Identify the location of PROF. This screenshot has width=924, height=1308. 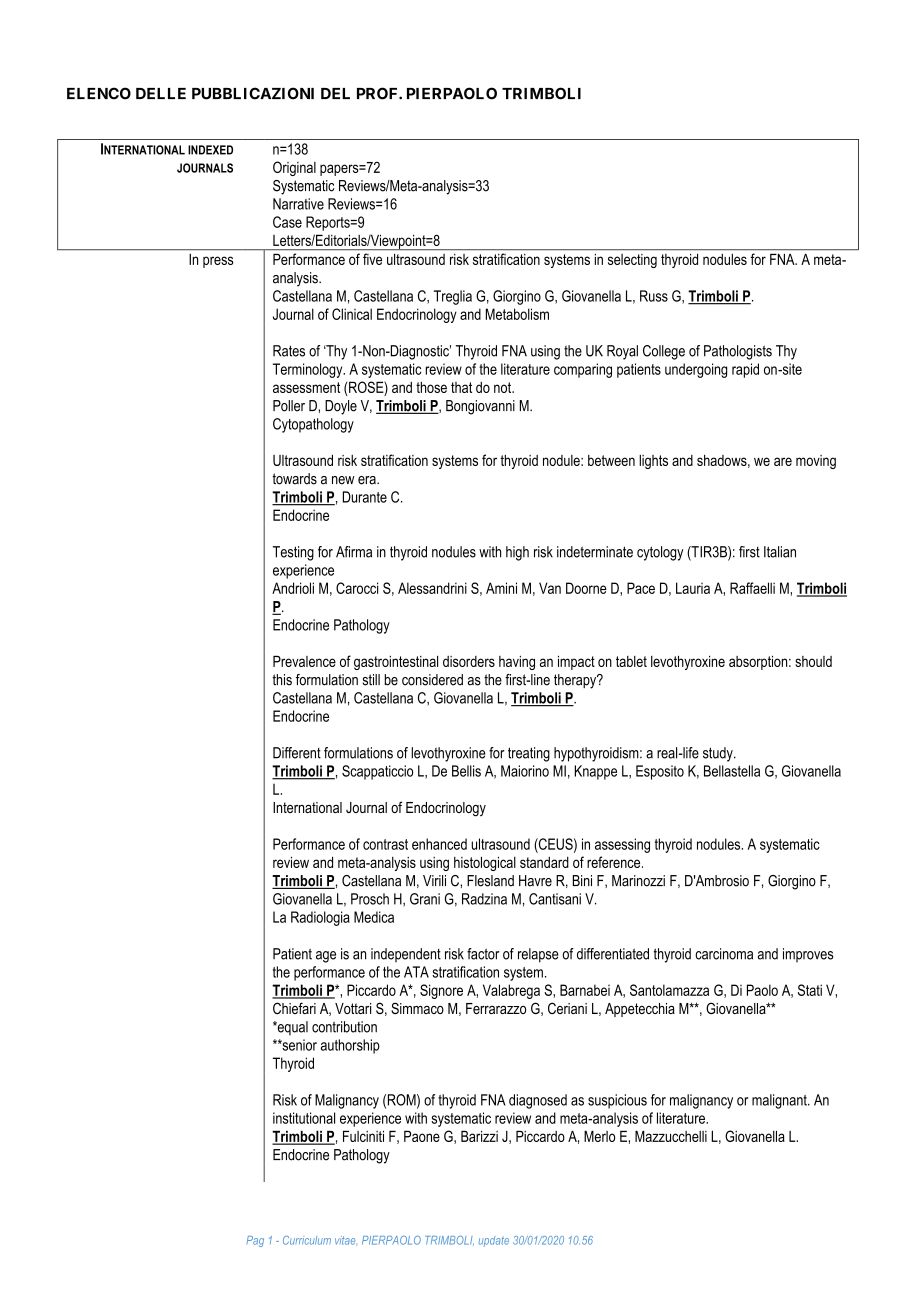
(378, 93).
